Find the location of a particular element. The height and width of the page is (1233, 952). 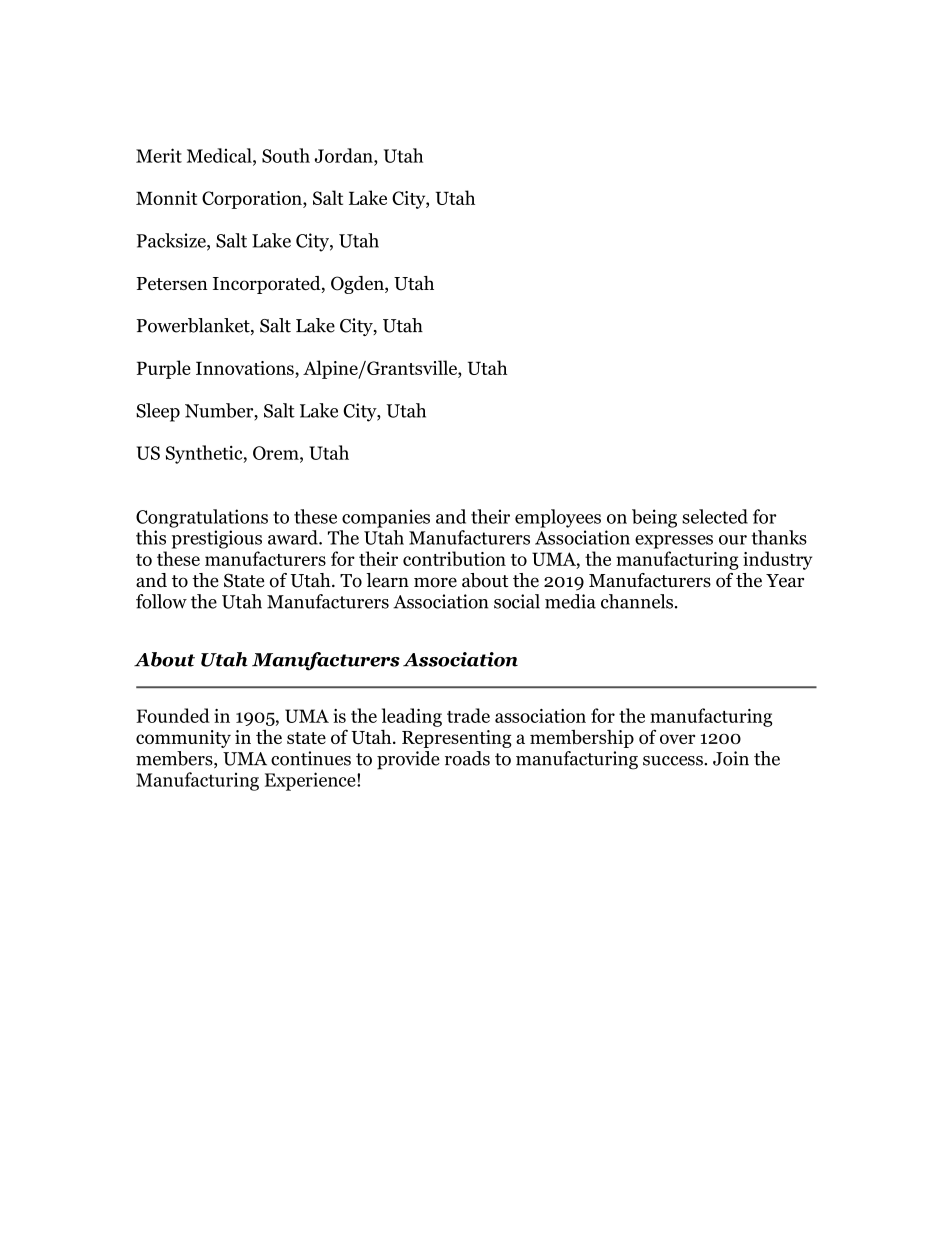

community is located at coordinates (183, 739).
